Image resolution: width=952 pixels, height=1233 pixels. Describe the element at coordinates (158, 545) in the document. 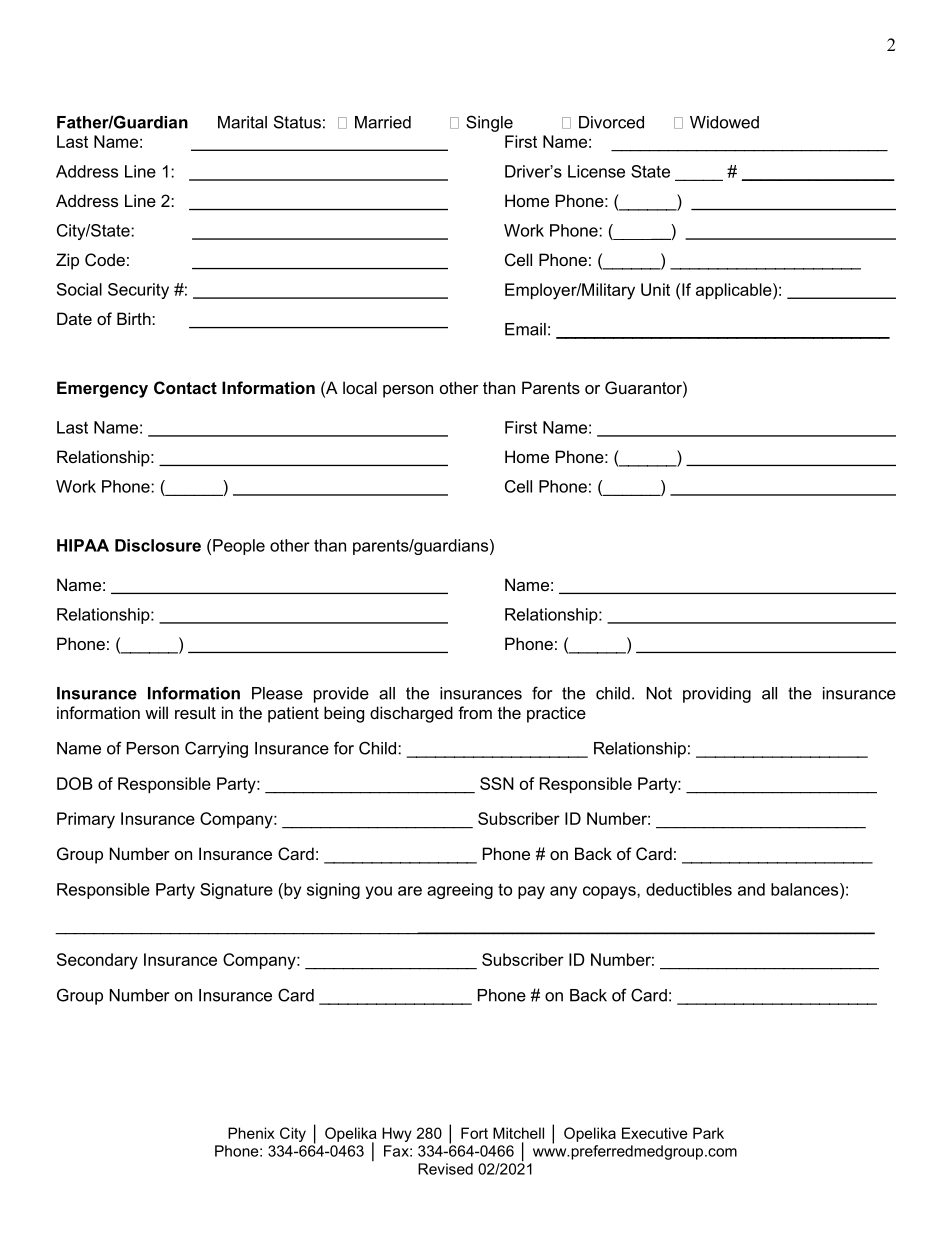

I see `Disclosure` at that location.
